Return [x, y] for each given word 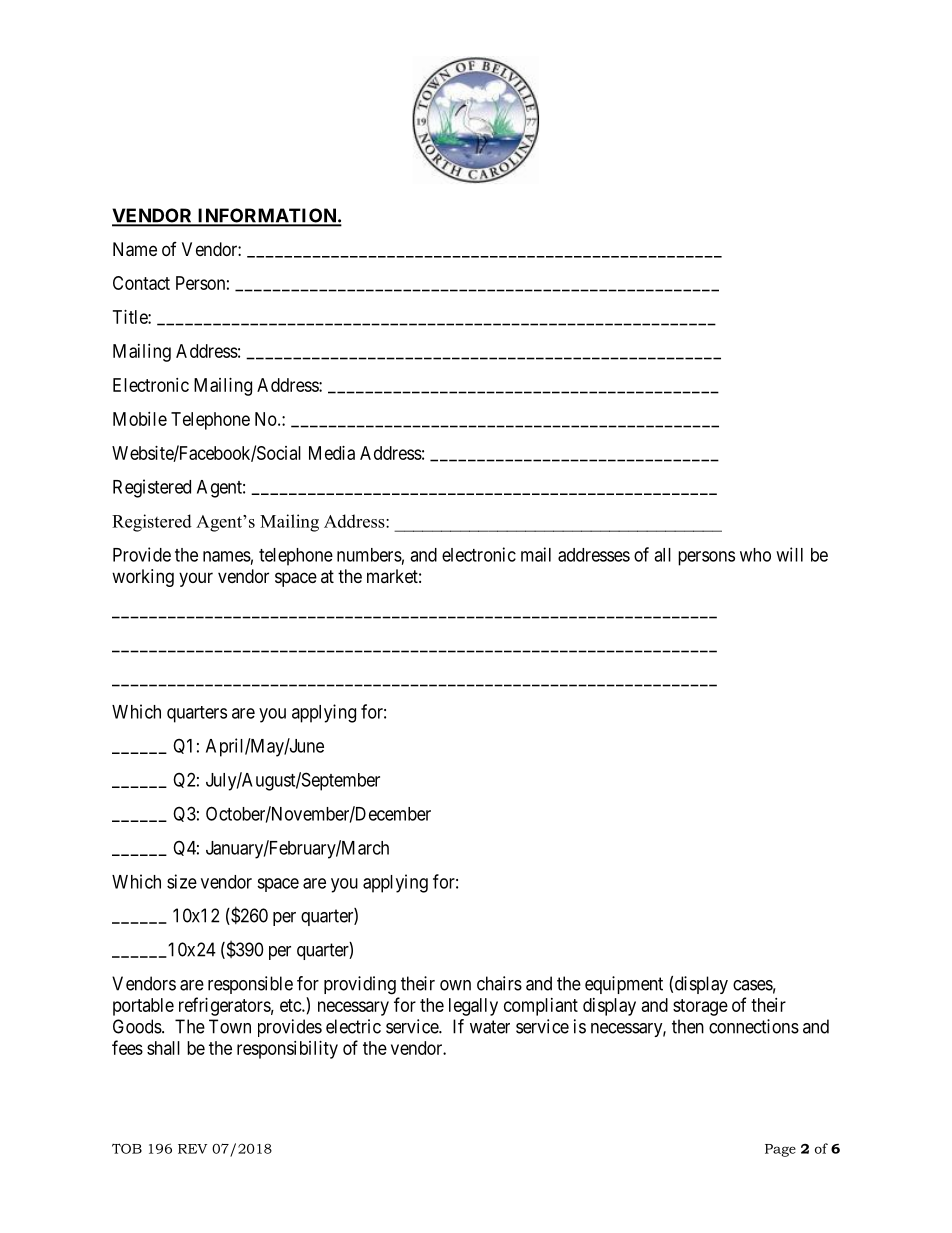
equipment [624, 985]
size [182, 881]
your [196, 579]
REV [192, 1149]
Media [332, 453]
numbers [369, 555]
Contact [141, 283]
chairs [499, 983]
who [755, 555]
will [789, 554]
